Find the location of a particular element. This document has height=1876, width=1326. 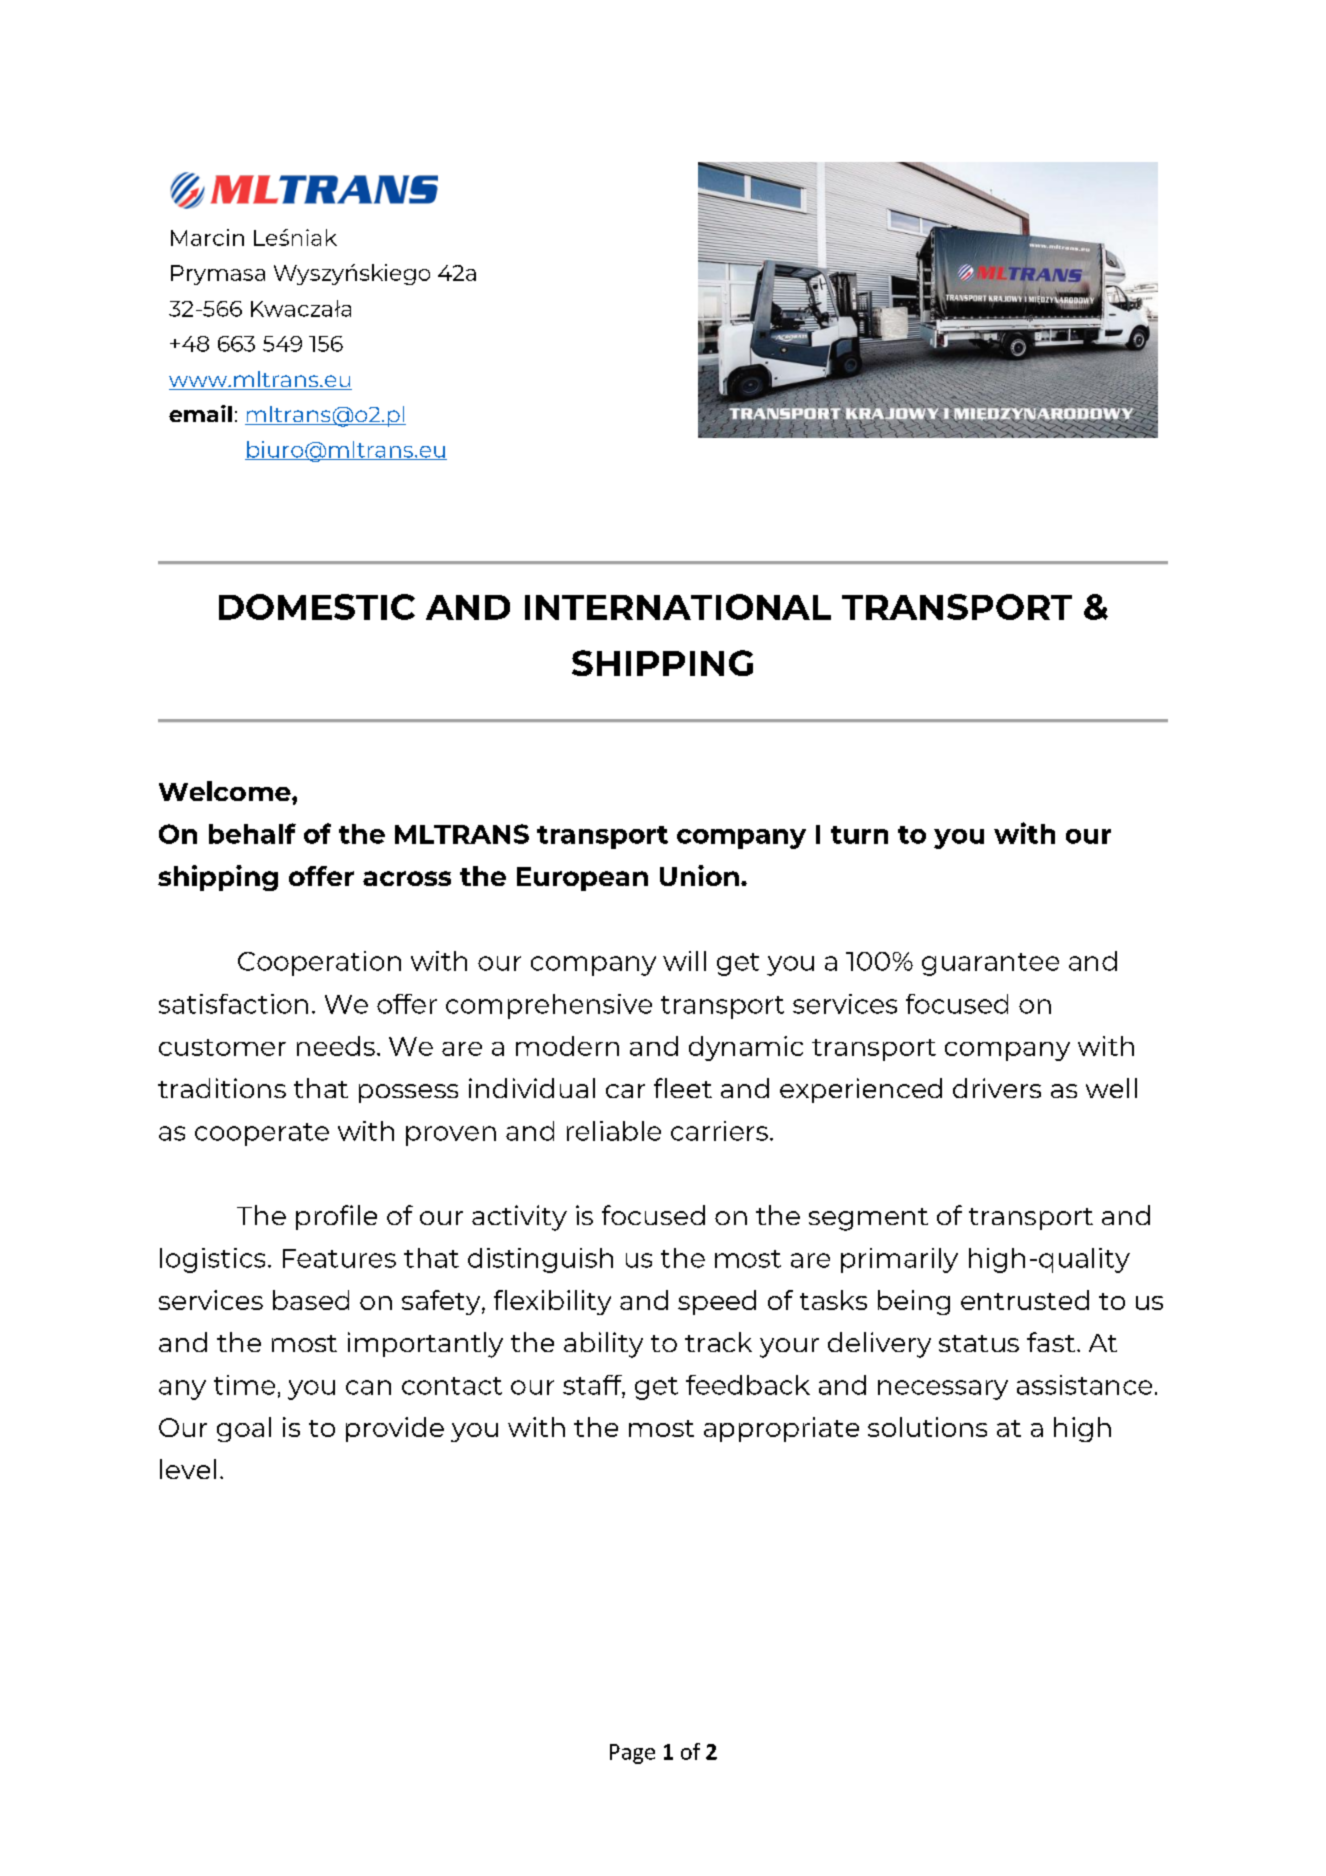

entrusted is located at coordinates (1025, 1300).
